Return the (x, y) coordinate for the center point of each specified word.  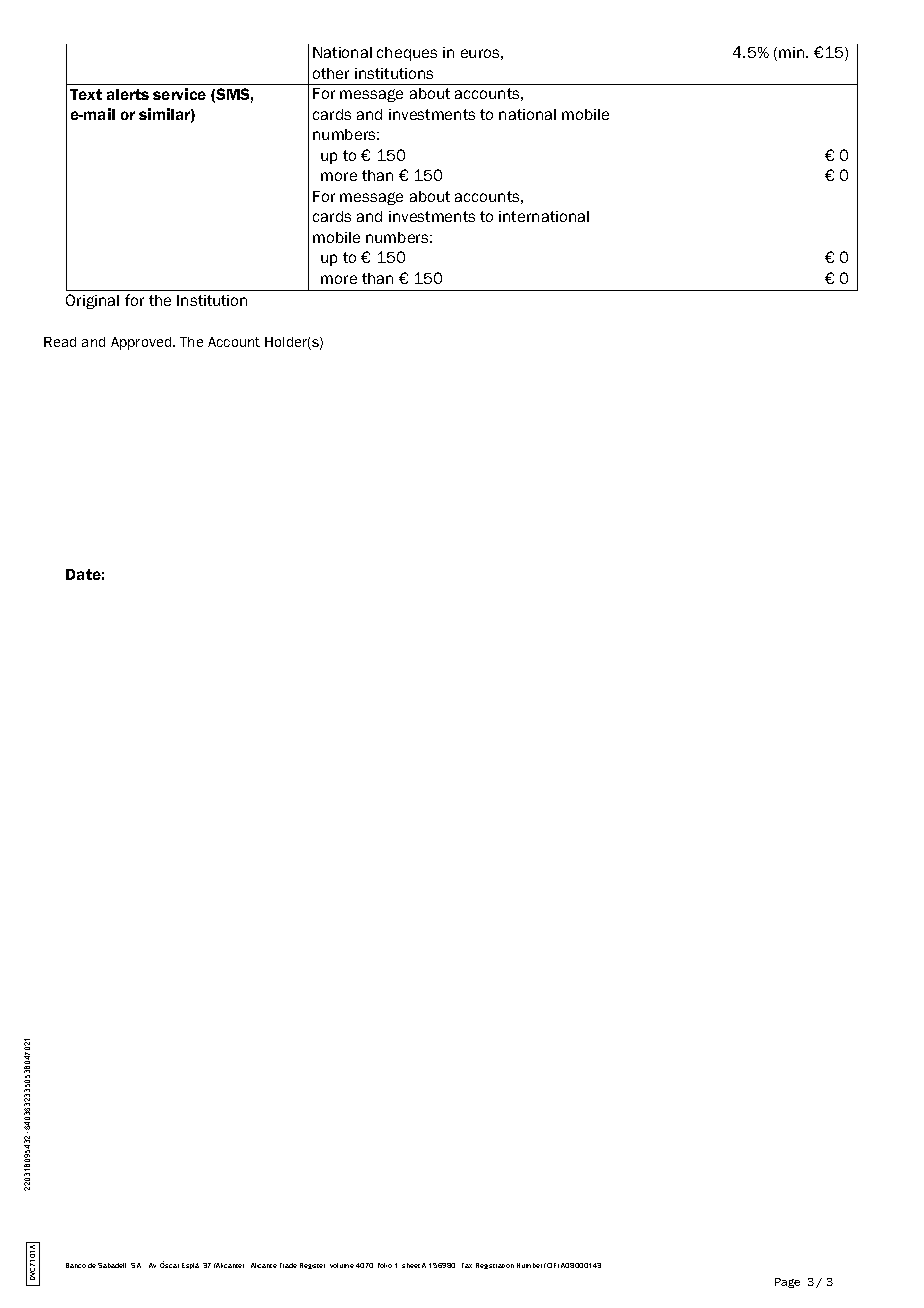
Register (312, 1266)
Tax (467, 1265)
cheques (407, 54)
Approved (142, 343)
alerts (128, 94)
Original (92, 301)
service (179, 94)
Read (60, 342)
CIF (552, 1265)
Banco (76, 1265)
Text (86, 94)
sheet (411, 1265)
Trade (288, 1265)
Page (787, 1283)
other (331, 73)
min (793, 52)
